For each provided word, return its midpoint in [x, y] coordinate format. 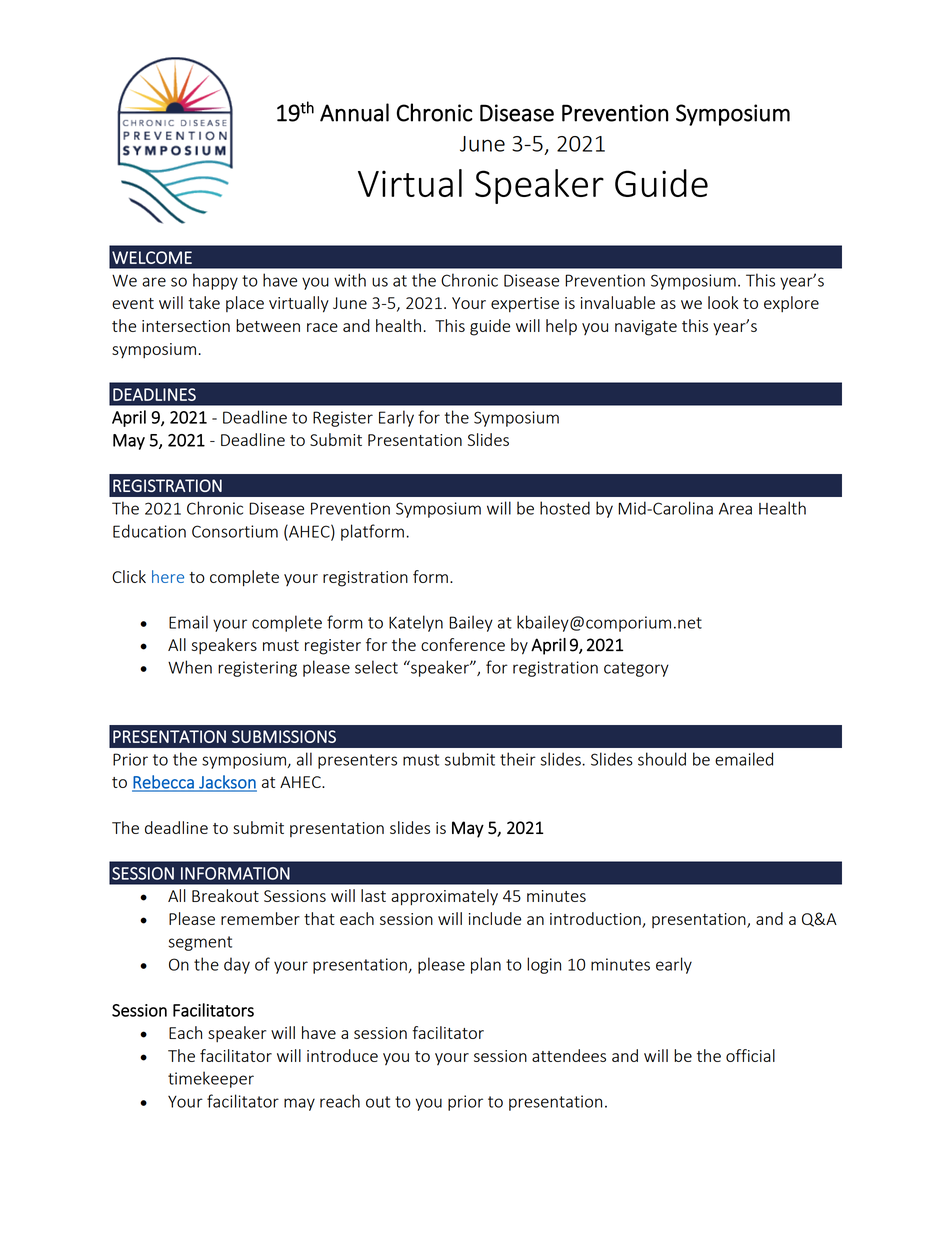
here [168, 576]
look [723, 302]
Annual [354, 112]
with [350, 280]
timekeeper [211, 1079]
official [750, 1055]
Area [735, 509]
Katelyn [416, 623]
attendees [569, 1055]
